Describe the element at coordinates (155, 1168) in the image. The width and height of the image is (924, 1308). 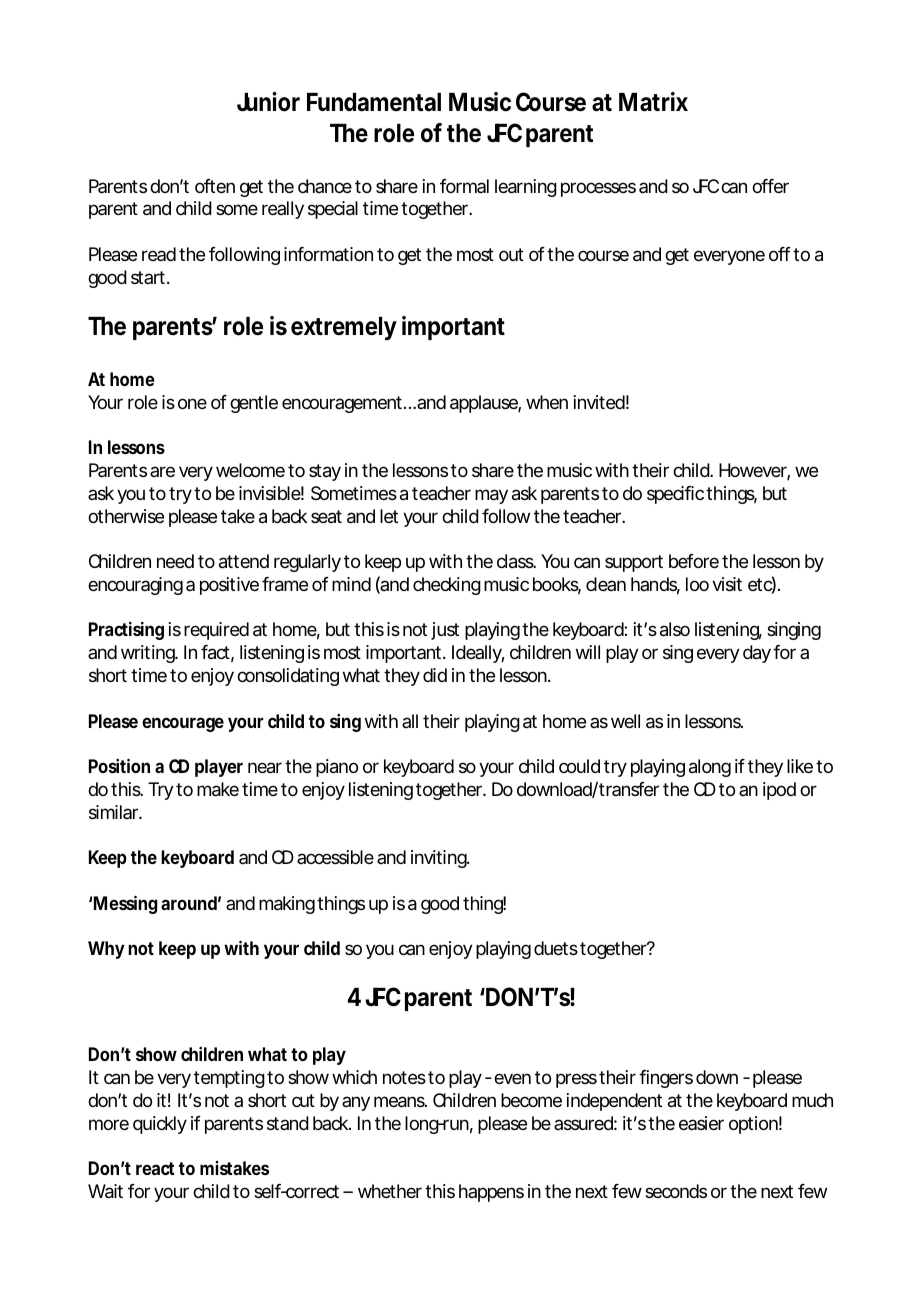
I see `react` at that location.
